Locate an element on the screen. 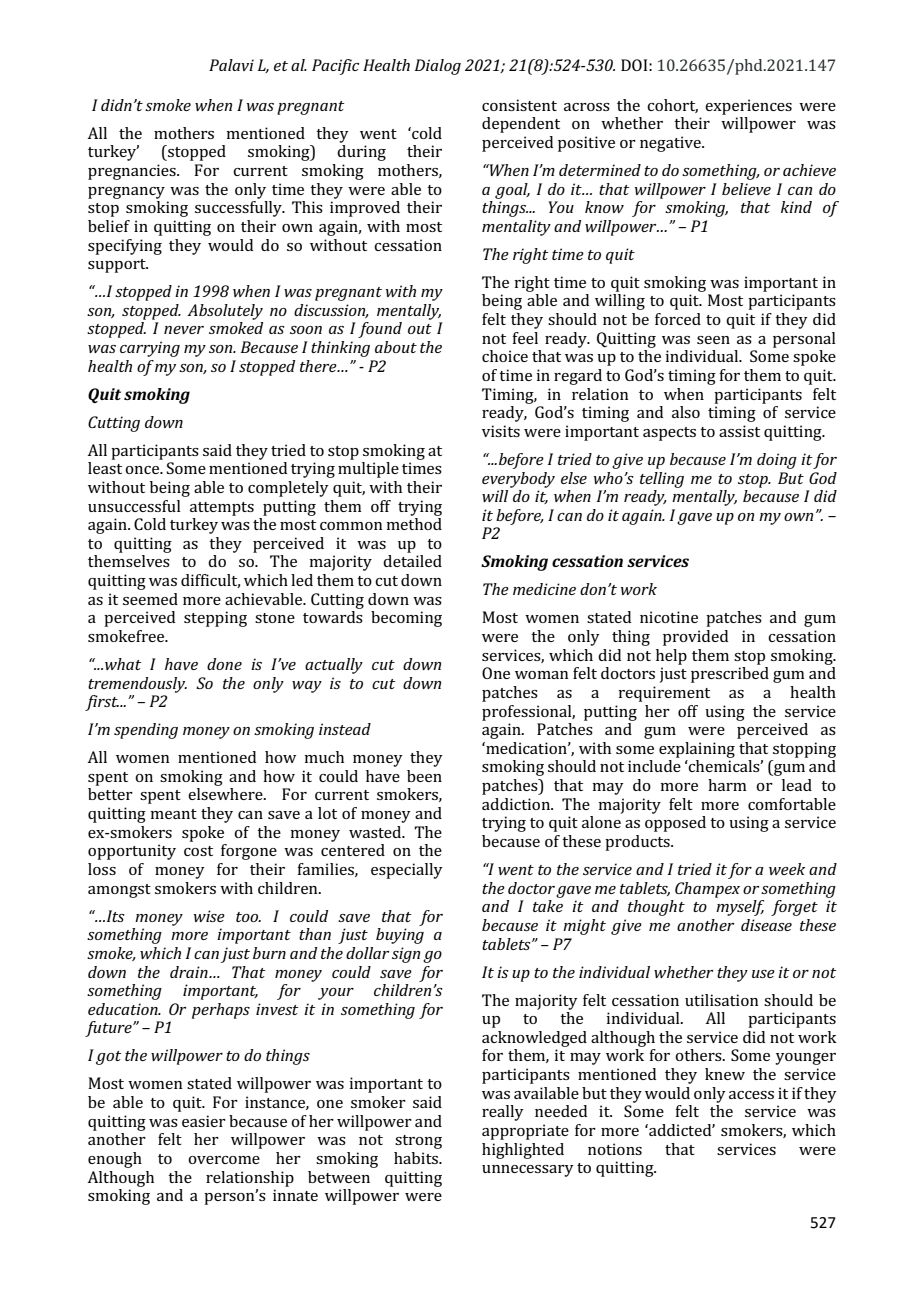 The height and width of the screenshot is (1308, 924). habits is located at coordinates (417, 1158).
